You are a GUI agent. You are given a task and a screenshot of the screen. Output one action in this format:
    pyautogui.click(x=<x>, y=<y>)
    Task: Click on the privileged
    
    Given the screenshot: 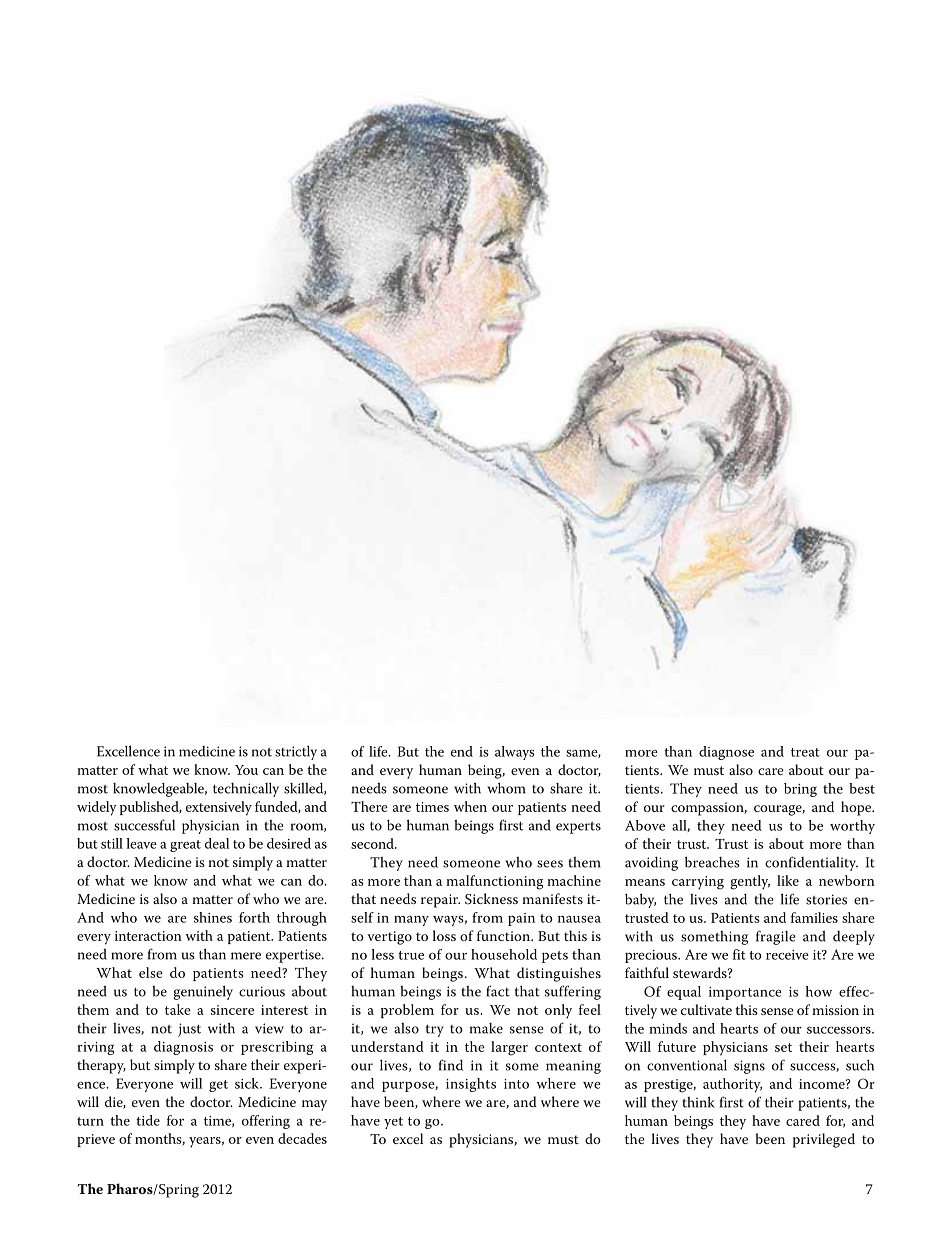 What is the action you would take?
    pyautogui.click(x=824, y=1140)
